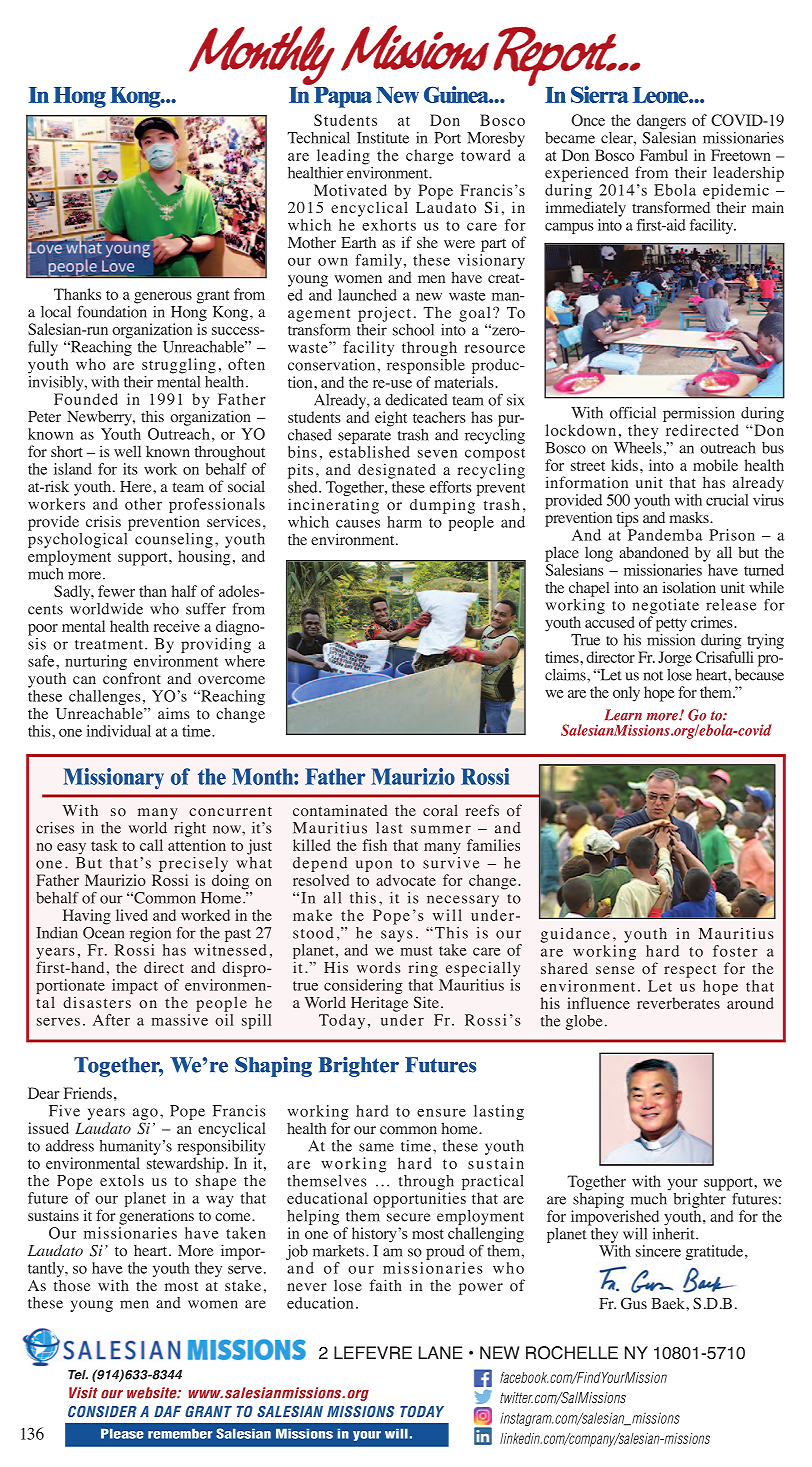 This screenshot has height=1467, width=812. I want to click on generous, so click(163, 298).
